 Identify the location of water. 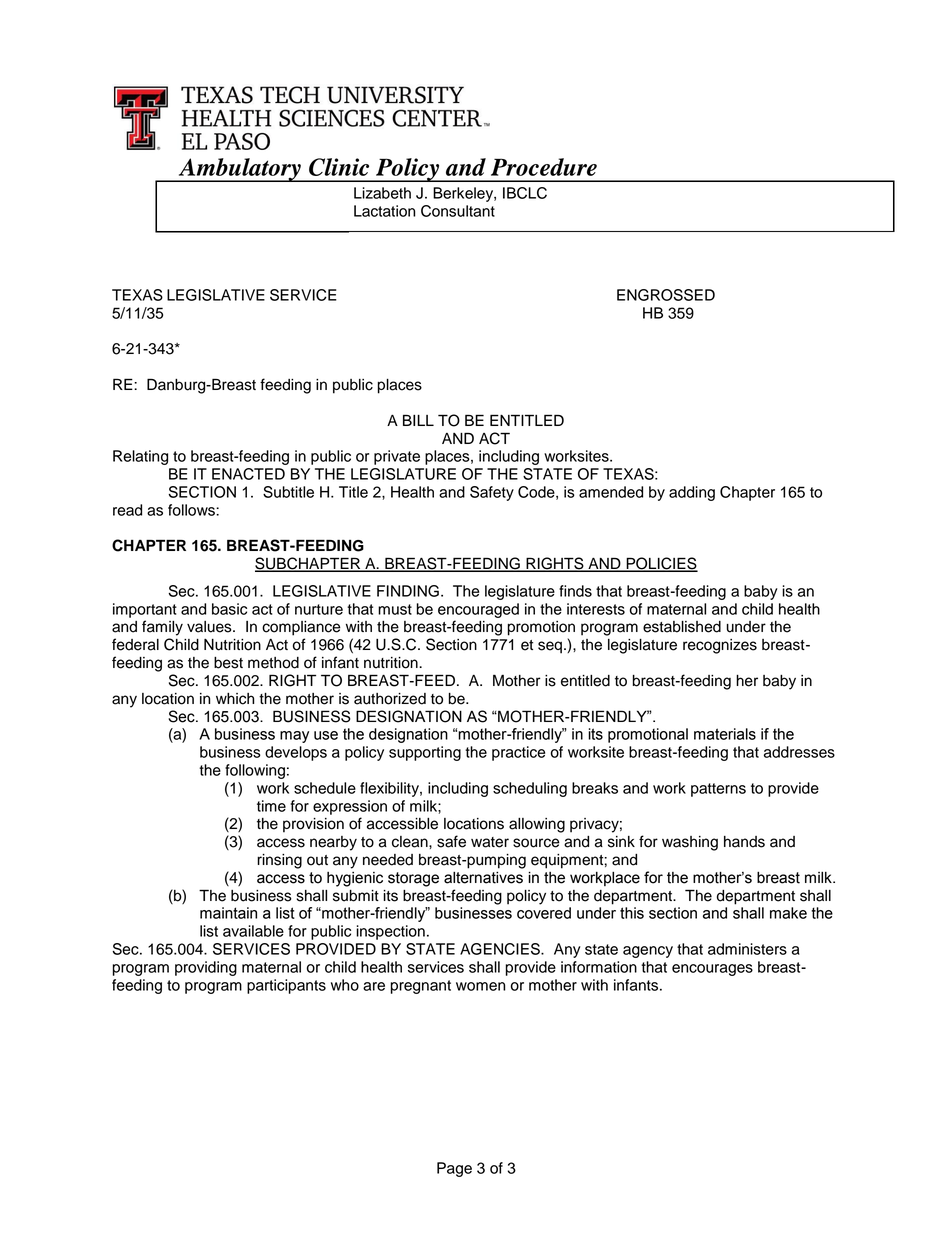
(490, 842).
